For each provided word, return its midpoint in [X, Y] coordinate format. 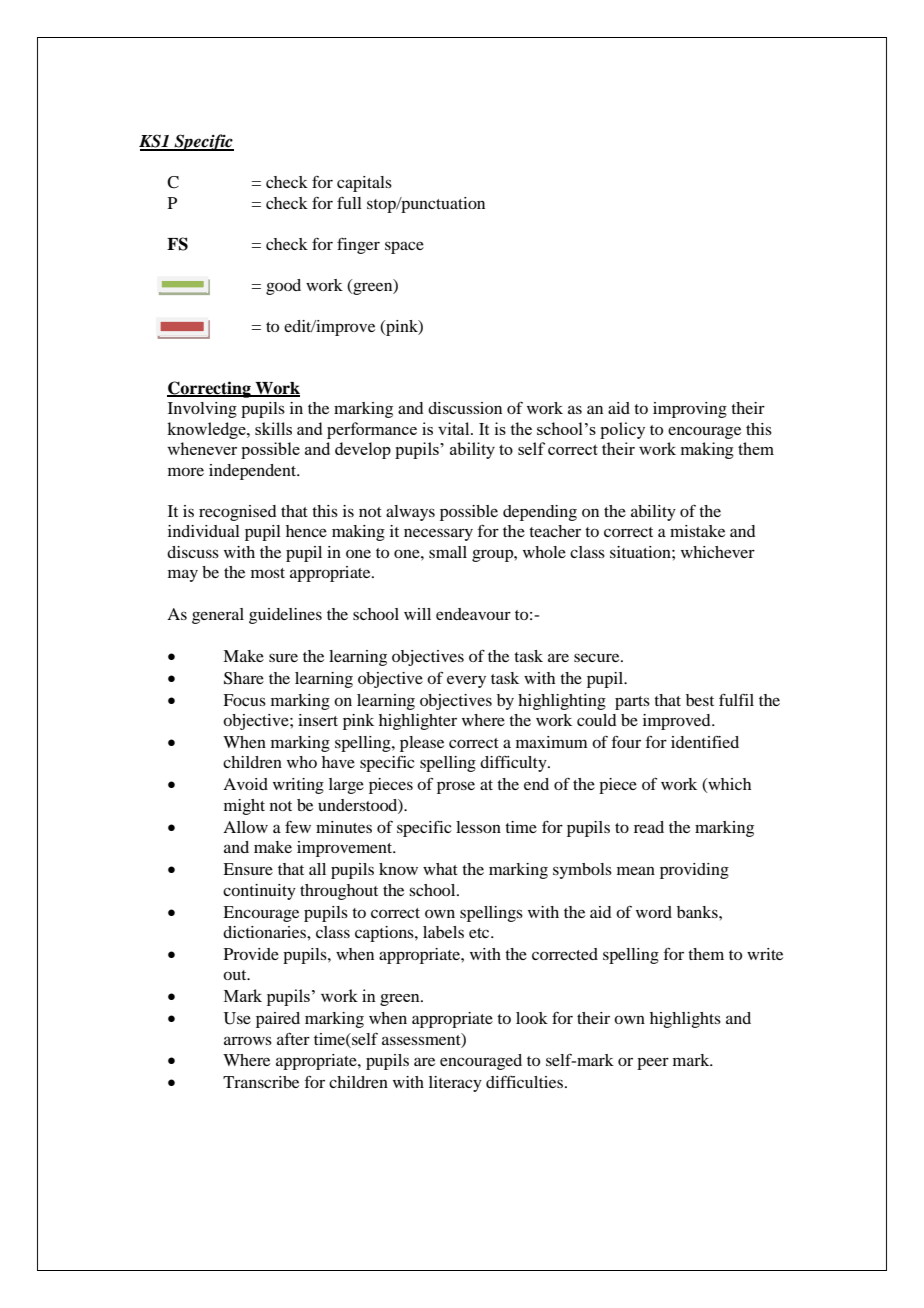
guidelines [285, 616]
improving [690, 410]
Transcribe [261, 1082]
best [700, 700]
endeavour [473, 614]
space [404, 247]
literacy [455, 1084]
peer [653, 1063]
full [349, 203]
